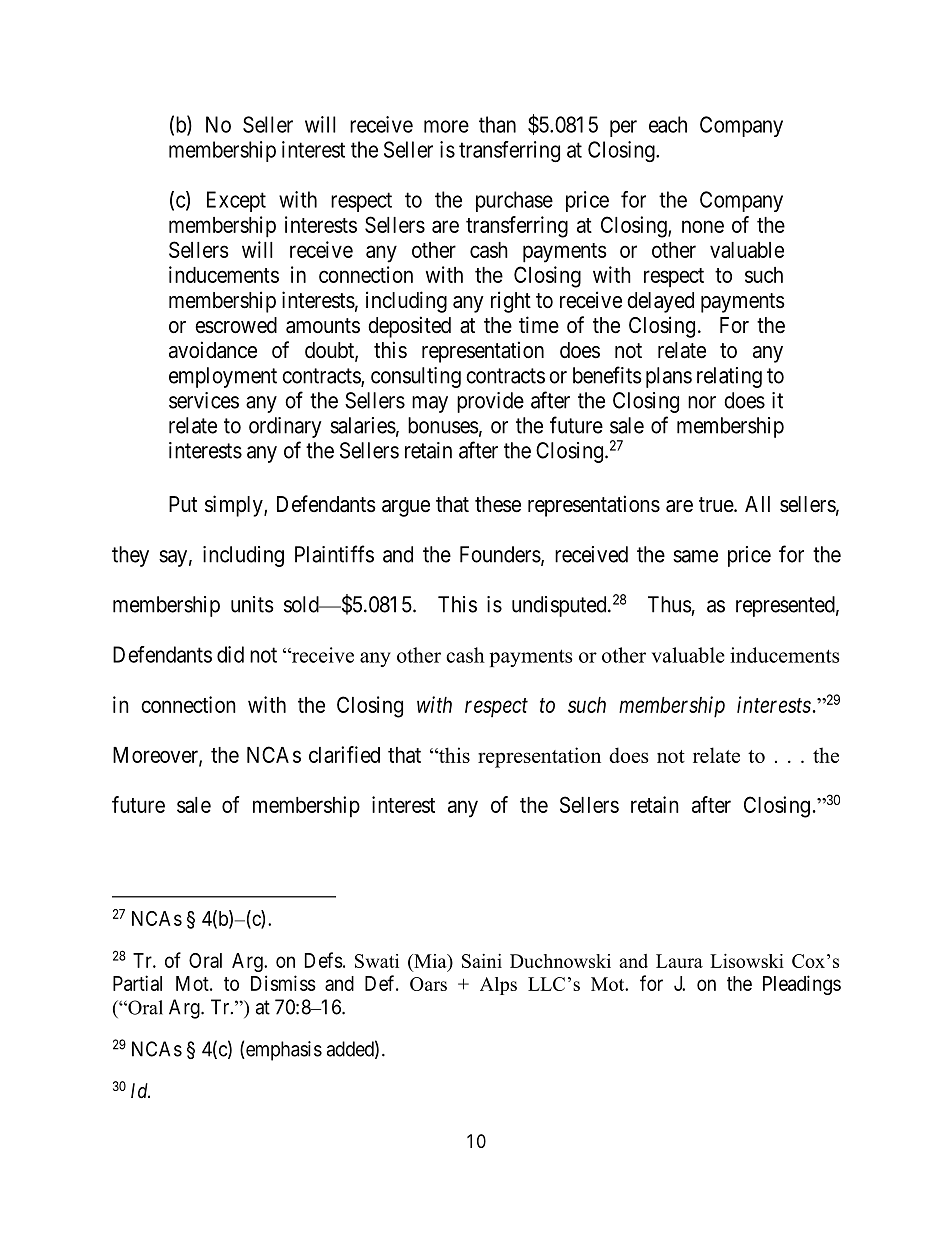 The image size is (952, 1233). I want to click on avoidance, so click(213, 350).
